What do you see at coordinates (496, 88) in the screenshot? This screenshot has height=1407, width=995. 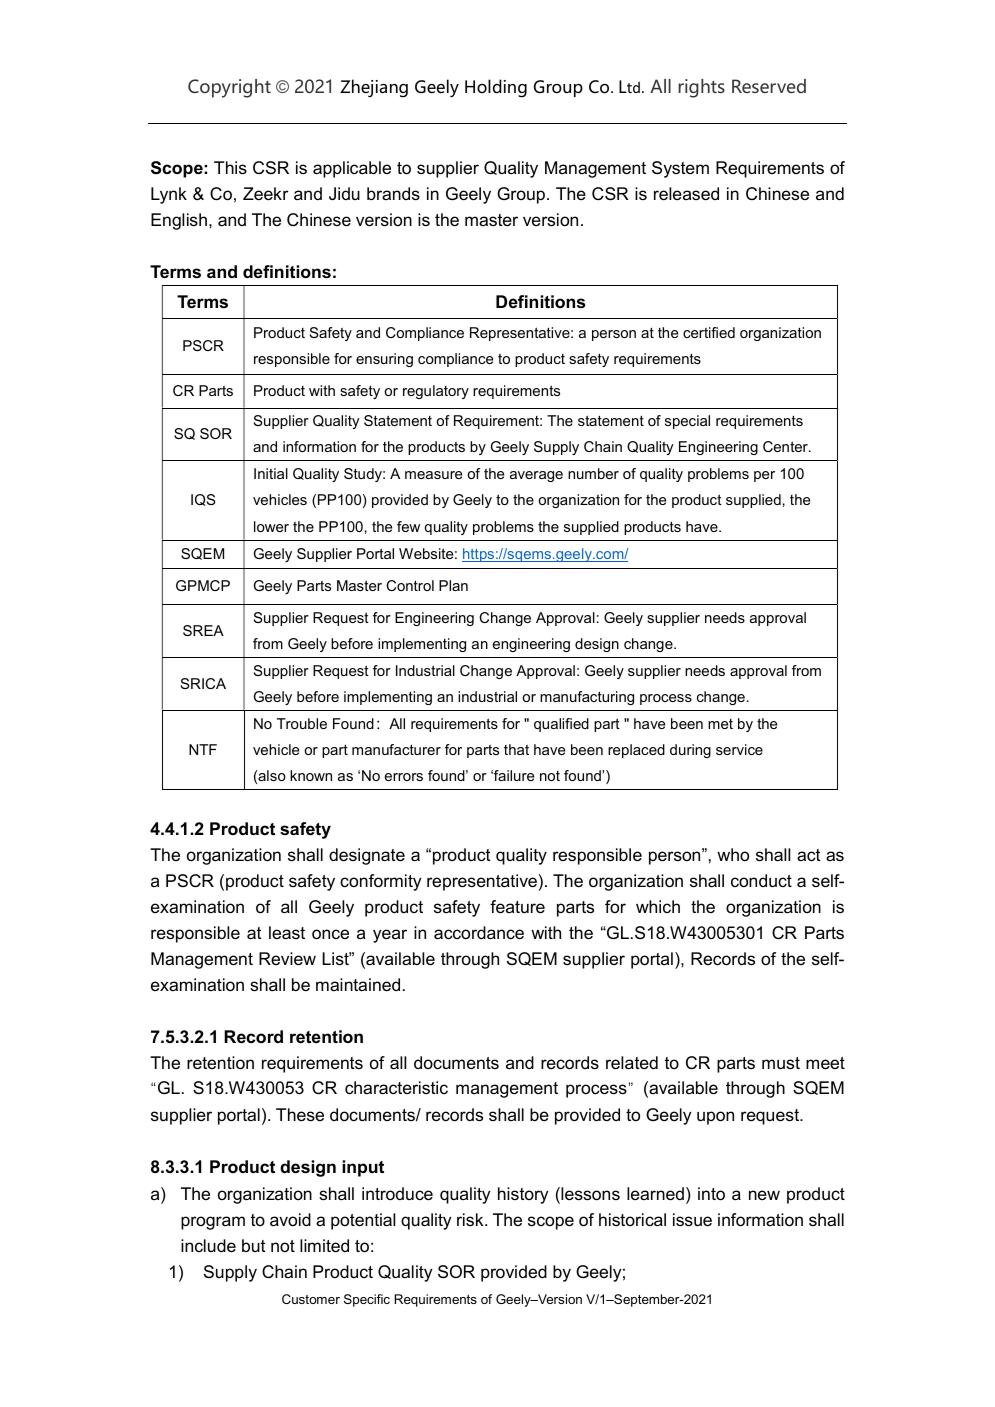 I see `Holding` at bounding box center [496, 88].
